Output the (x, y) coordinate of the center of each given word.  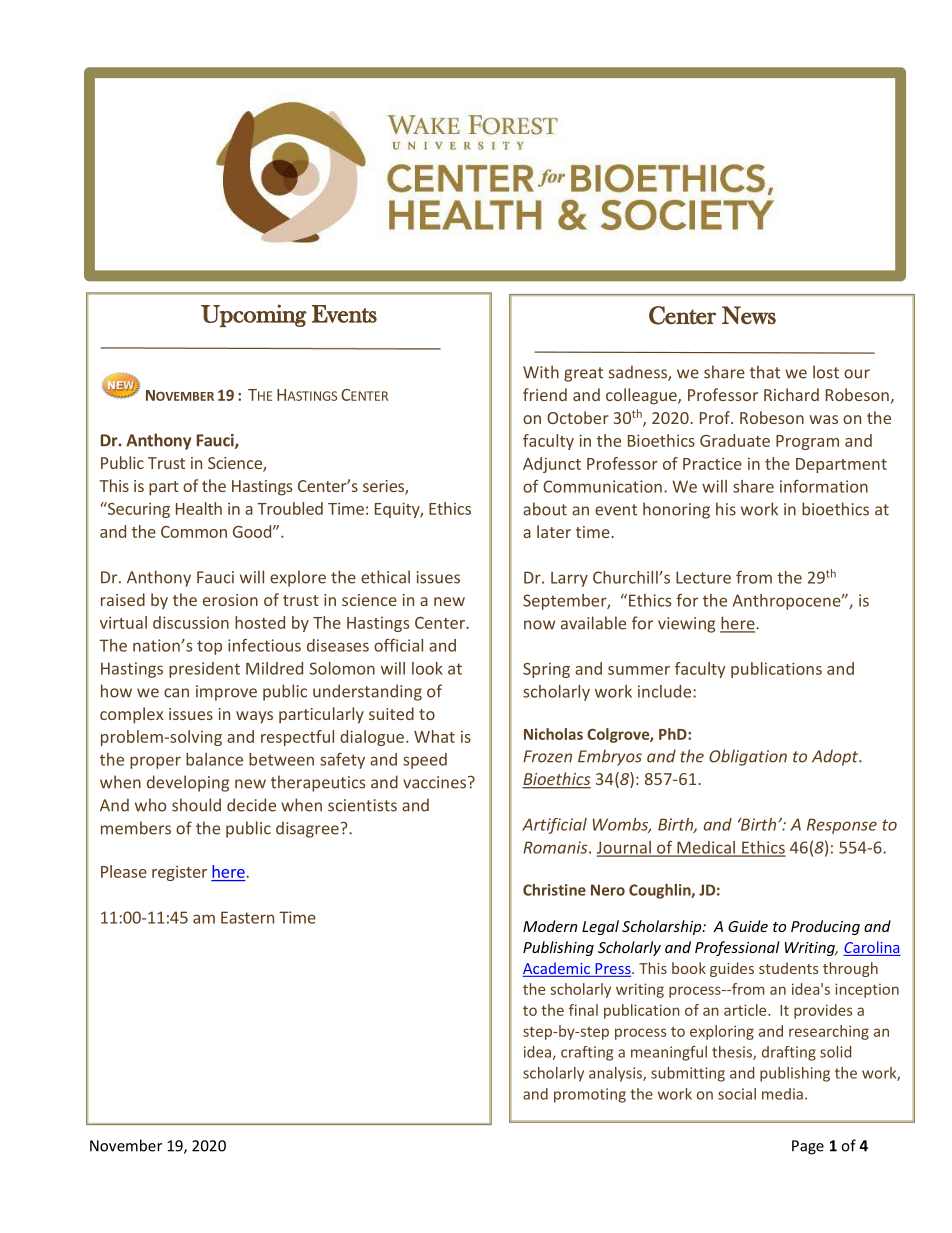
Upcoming (254, 315)
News (749, 315)
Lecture (703, 577)
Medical (706, 848)
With (541, 372)
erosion (230, 600)
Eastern (247, 917)
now (539, 625)
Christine (554, 890)
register (179, 873)
